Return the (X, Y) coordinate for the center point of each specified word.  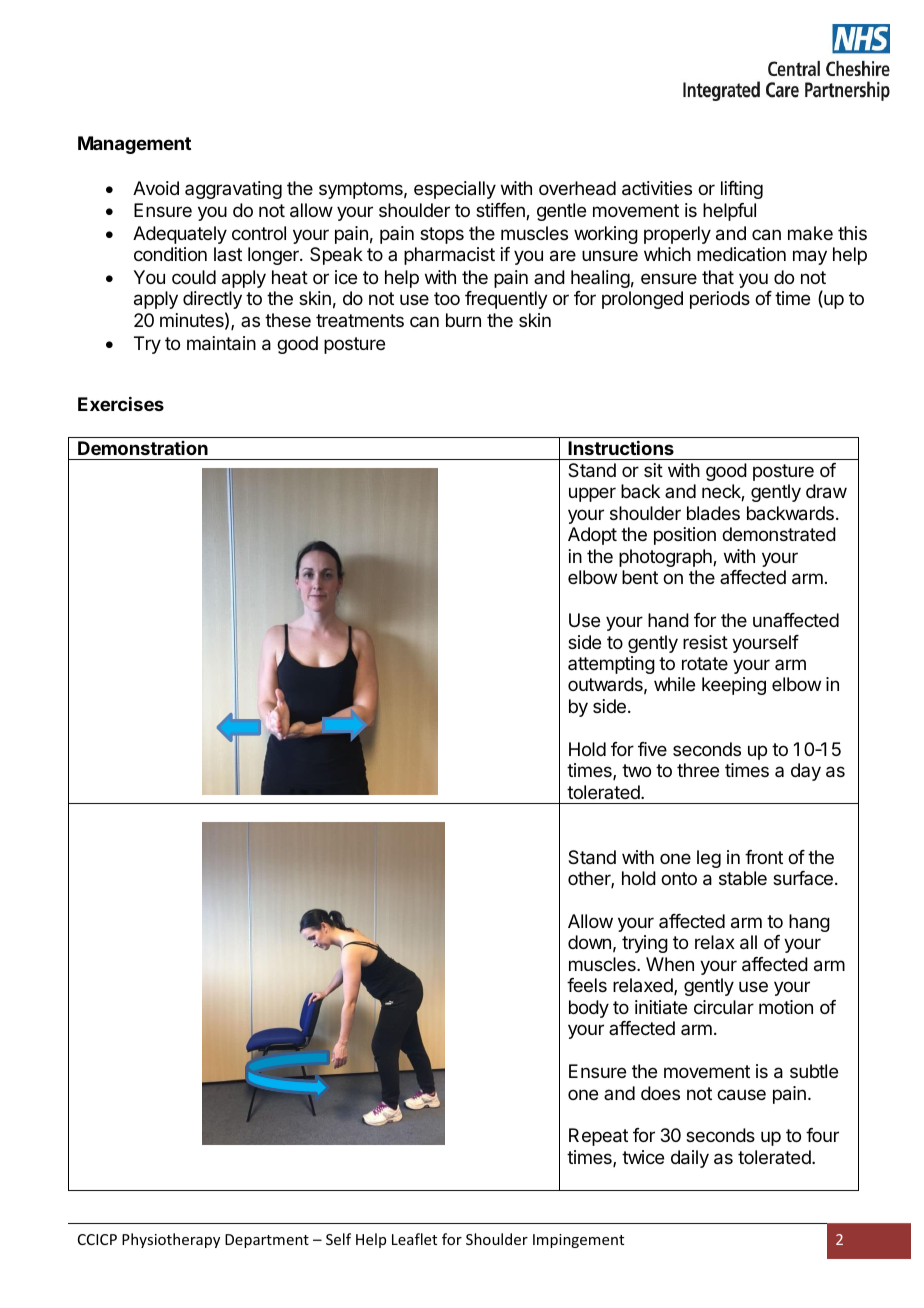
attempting (611, 665)
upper (592, 494)
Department (267, 1241)
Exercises (121, 404)
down (589, 942)
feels (587, 985)
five (652, 749)
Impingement (578, 1241)
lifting (742, 190)
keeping (734, 686)
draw (826, 491)
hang (809, 923)
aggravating (233, 190)
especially (455, 190)
